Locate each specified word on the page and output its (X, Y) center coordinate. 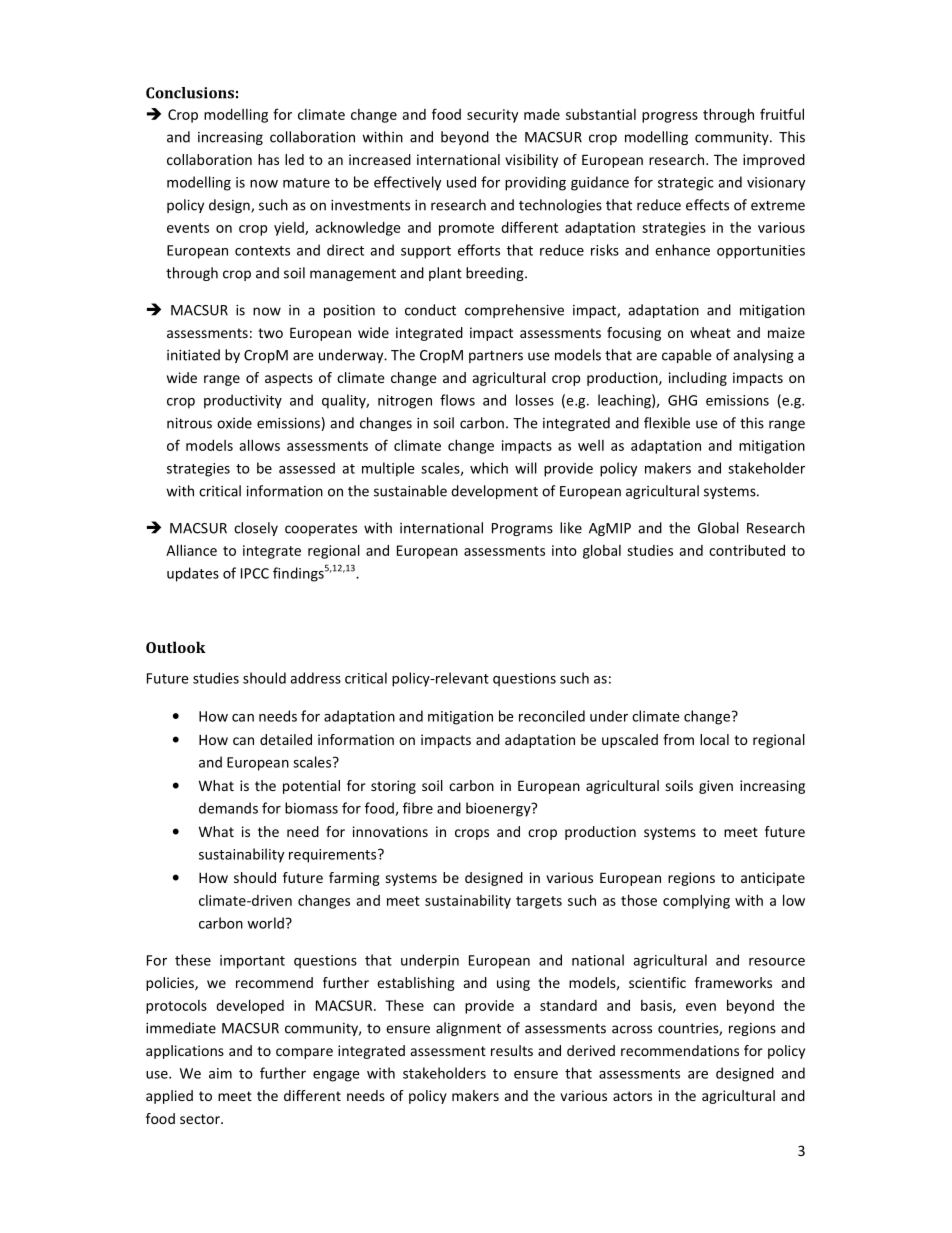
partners (496, 357)
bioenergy (499, 809)
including (698, 379)
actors (632, 1096)
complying (696, 901)
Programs (522, 529)
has (268, 159)
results (512, 1050)
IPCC (255, 573)
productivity (243, 401)
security (492, 116)
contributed (747, 550)
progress (670, 117)
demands (228, 808)
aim (220, 1073)
